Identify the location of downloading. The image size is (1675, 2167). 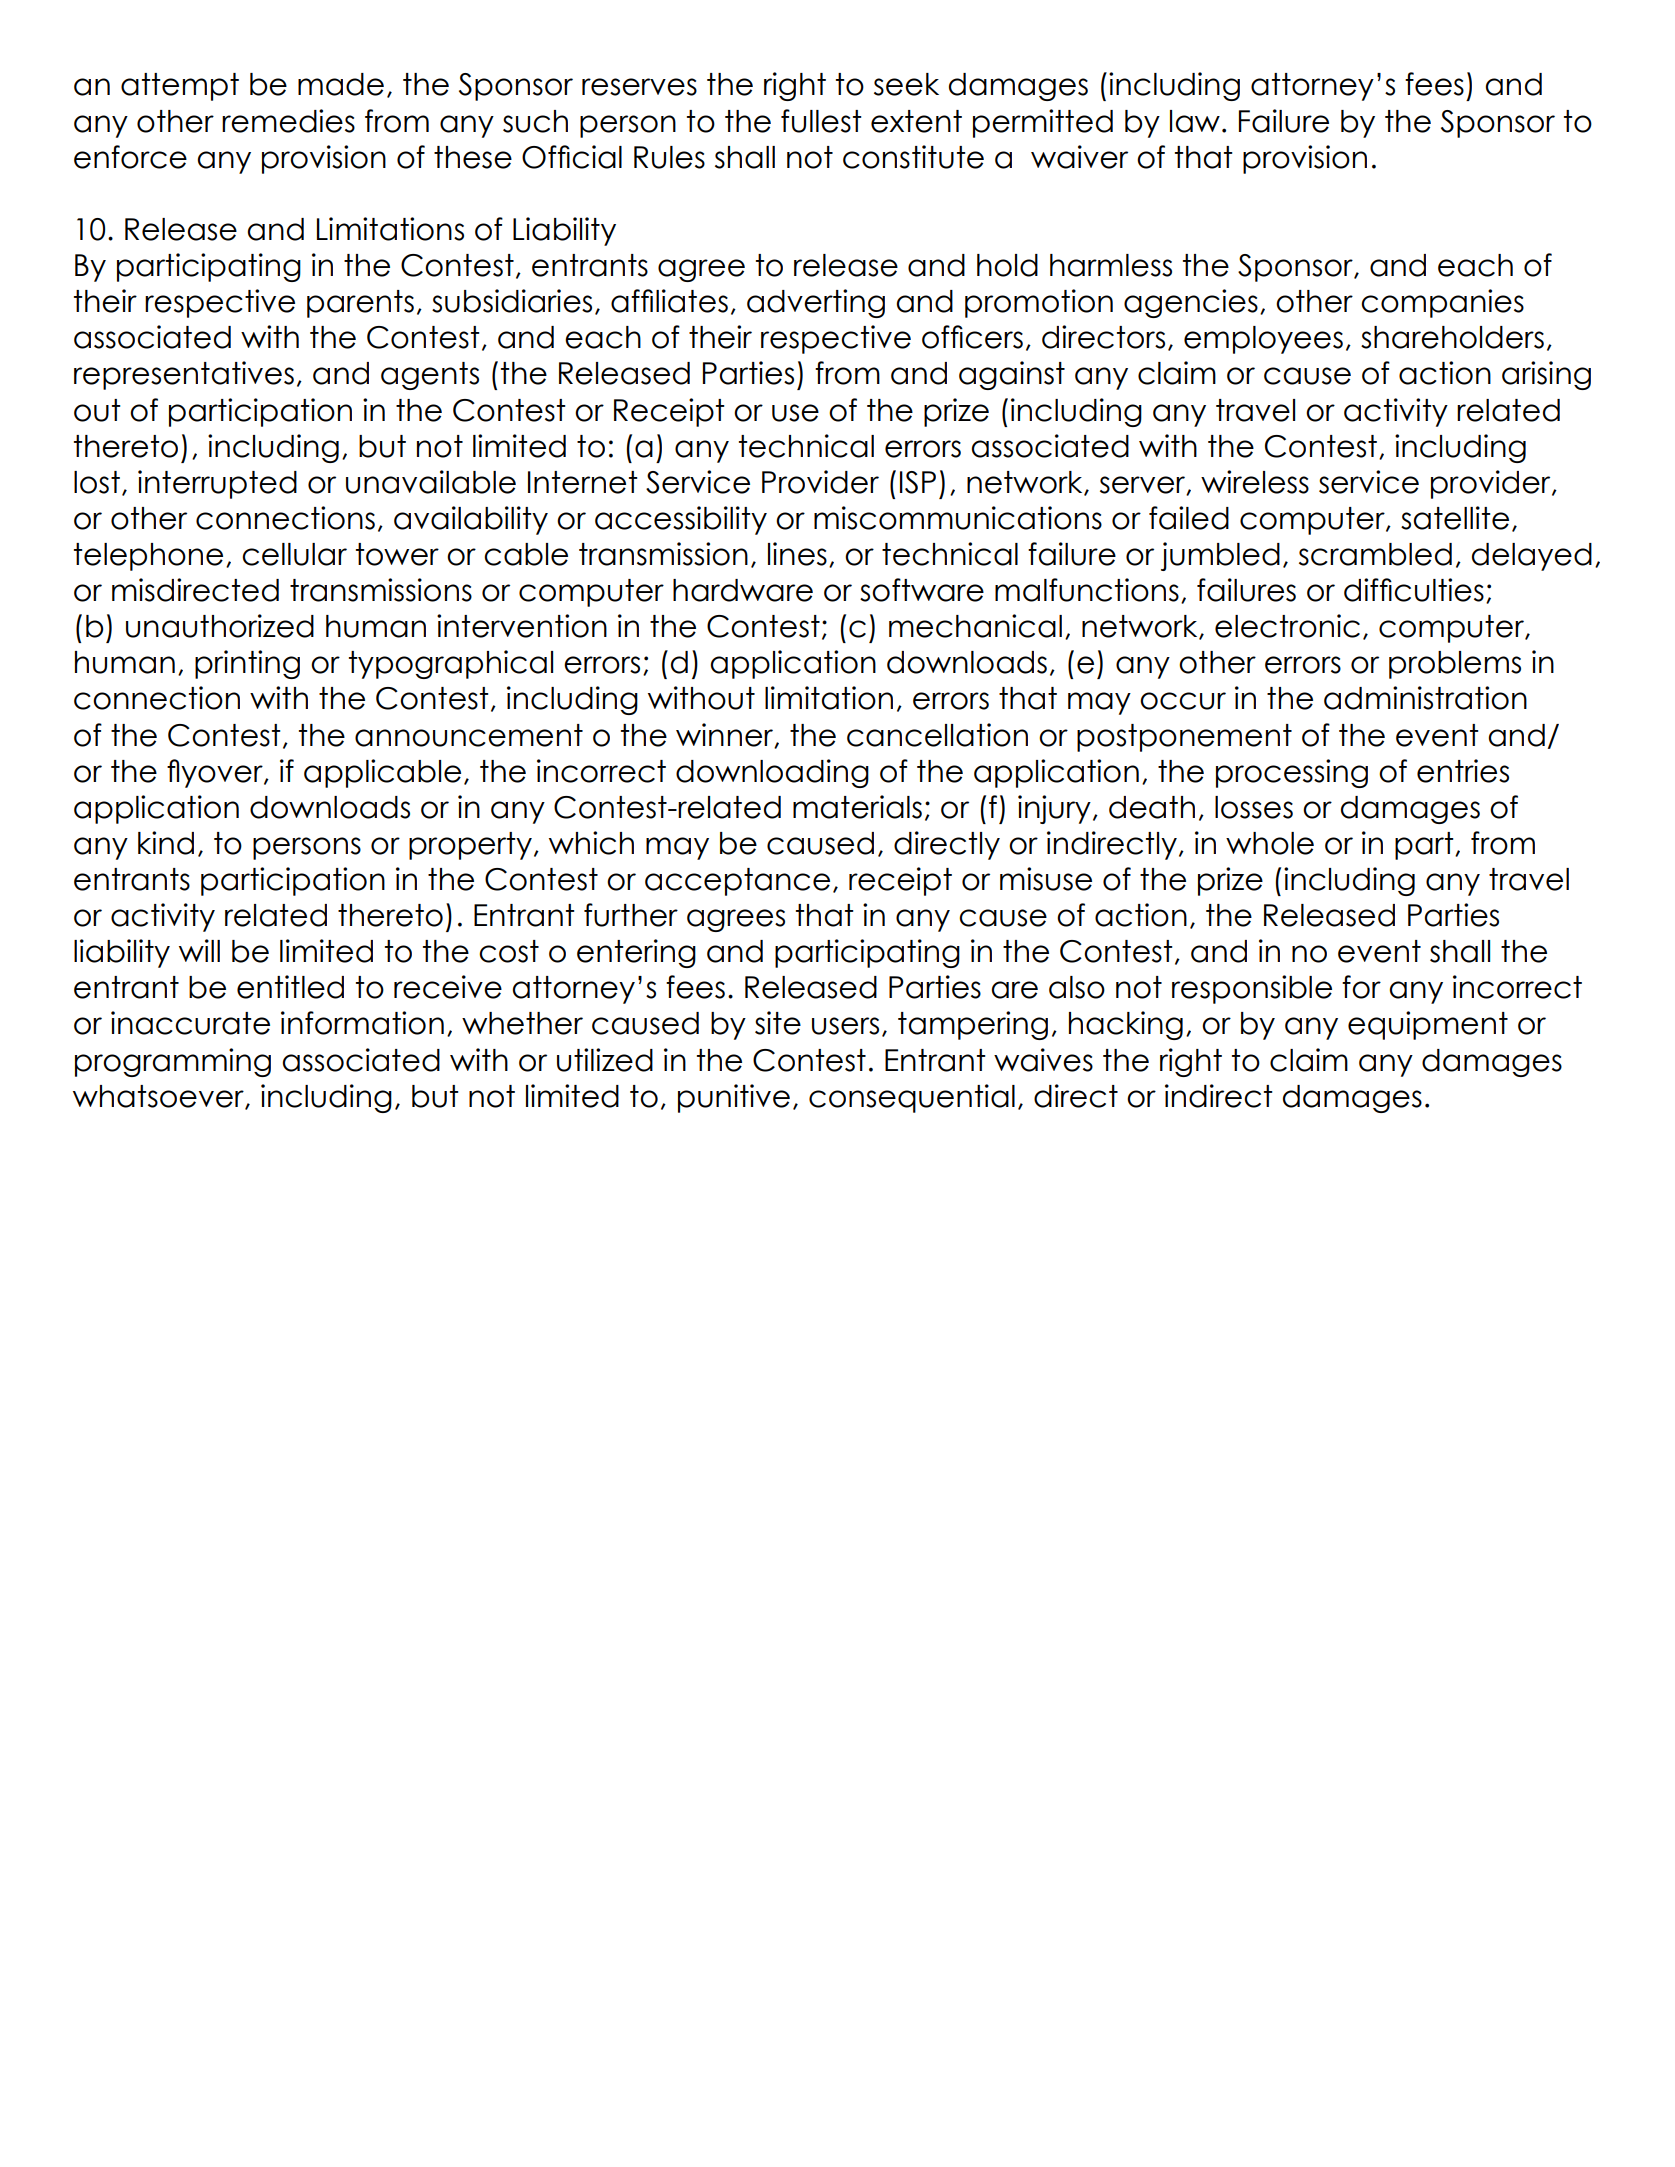
(772, 773).
